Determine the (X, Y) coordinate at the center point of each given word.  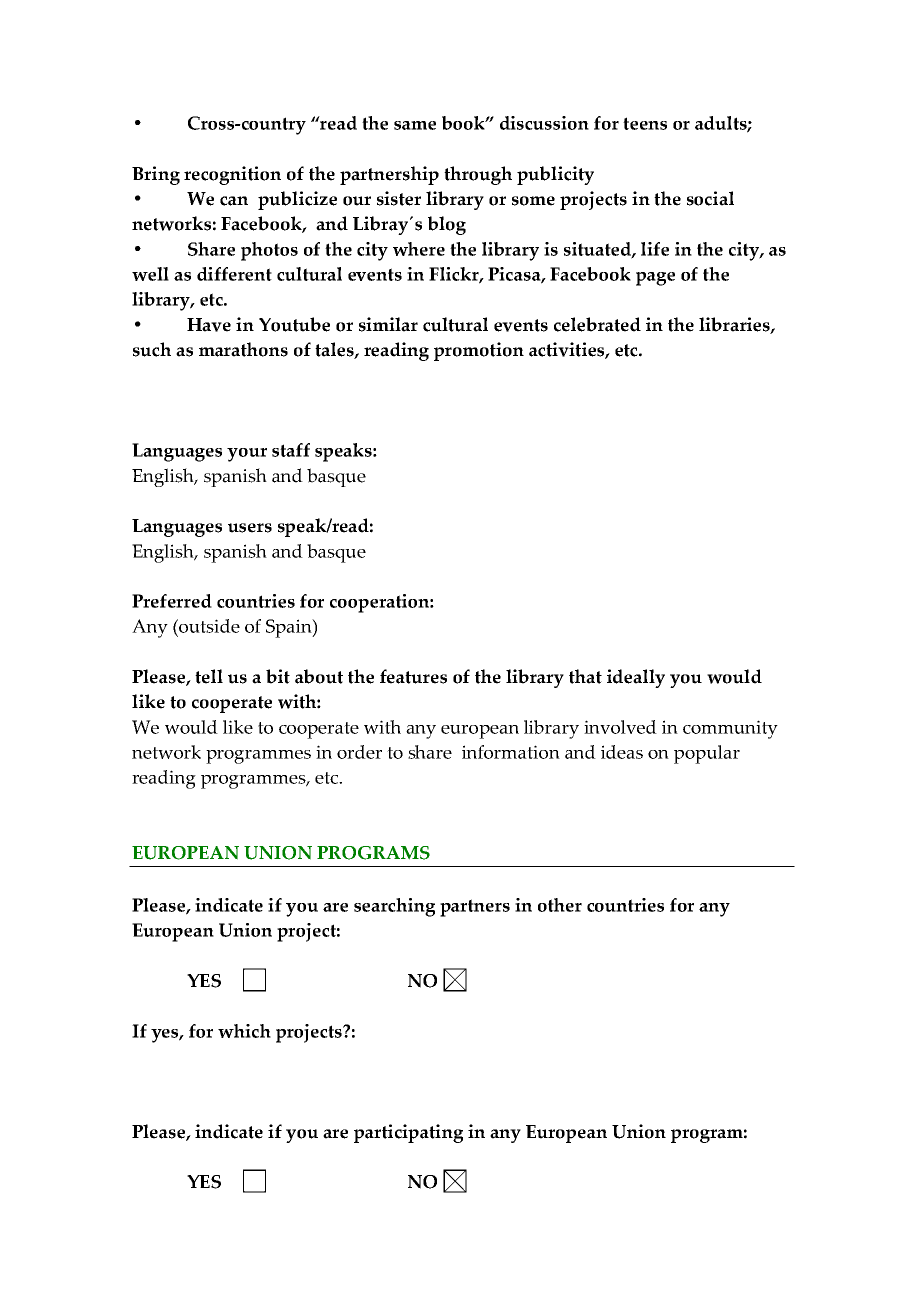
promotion (479, 351)
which (244, 1031)
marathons (243, 349)
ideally (636, 678)
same (415, 125)
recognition (232, 175)
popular (707, 754)
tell (209, 676)
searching (394, 907)
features (413, 676)
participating (408, 1133)
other (560, 905)
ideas (622, 752)
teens (645, 123)
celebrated (597, 324)
